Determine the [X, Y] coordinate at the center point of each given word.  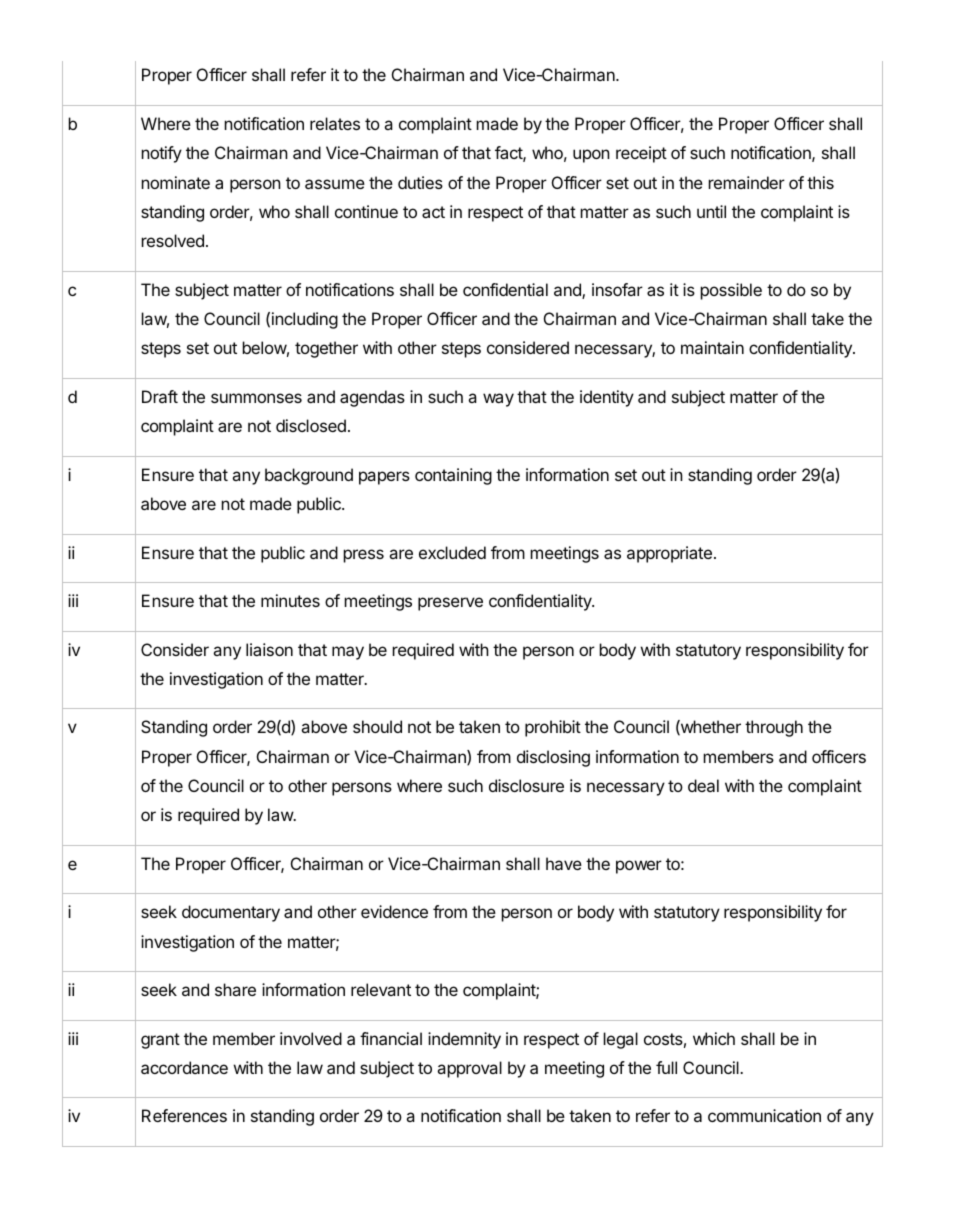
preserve [450, 604]
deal [703, 785]
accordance [184, 1067]
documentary [231, 913]
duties [420, 182]
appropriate [669, 554]
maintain [712, 347]
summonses [256, 398]
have [564, 863]
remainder [747, 182]
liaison [269, 649]
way [498, 400]
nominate [176, 182]
